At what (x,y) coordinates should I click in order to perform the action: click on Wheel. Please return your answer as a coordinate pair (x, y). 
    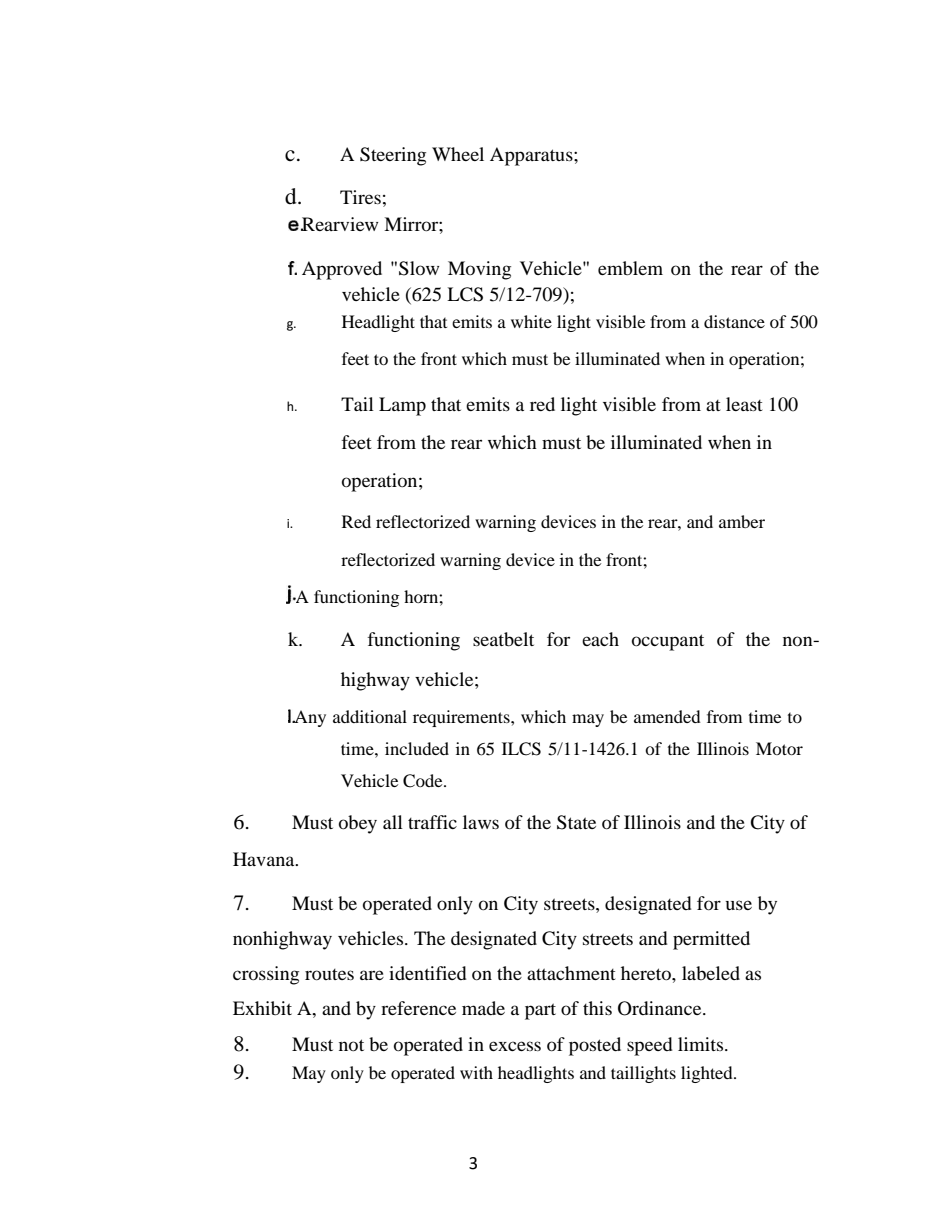
    Looking at the image, I should click on (458, 154).
